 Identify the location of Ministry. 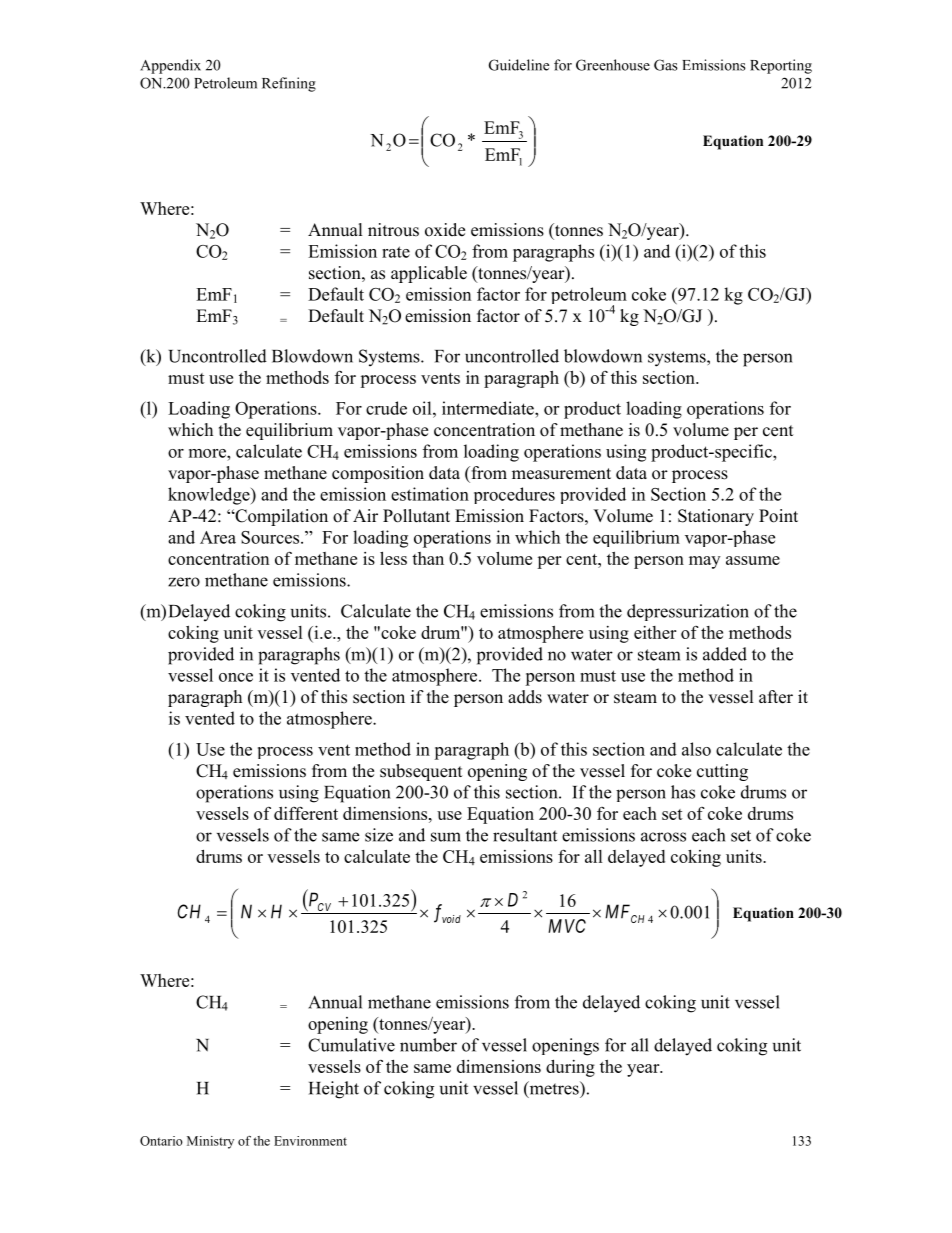
(210, 1142).
